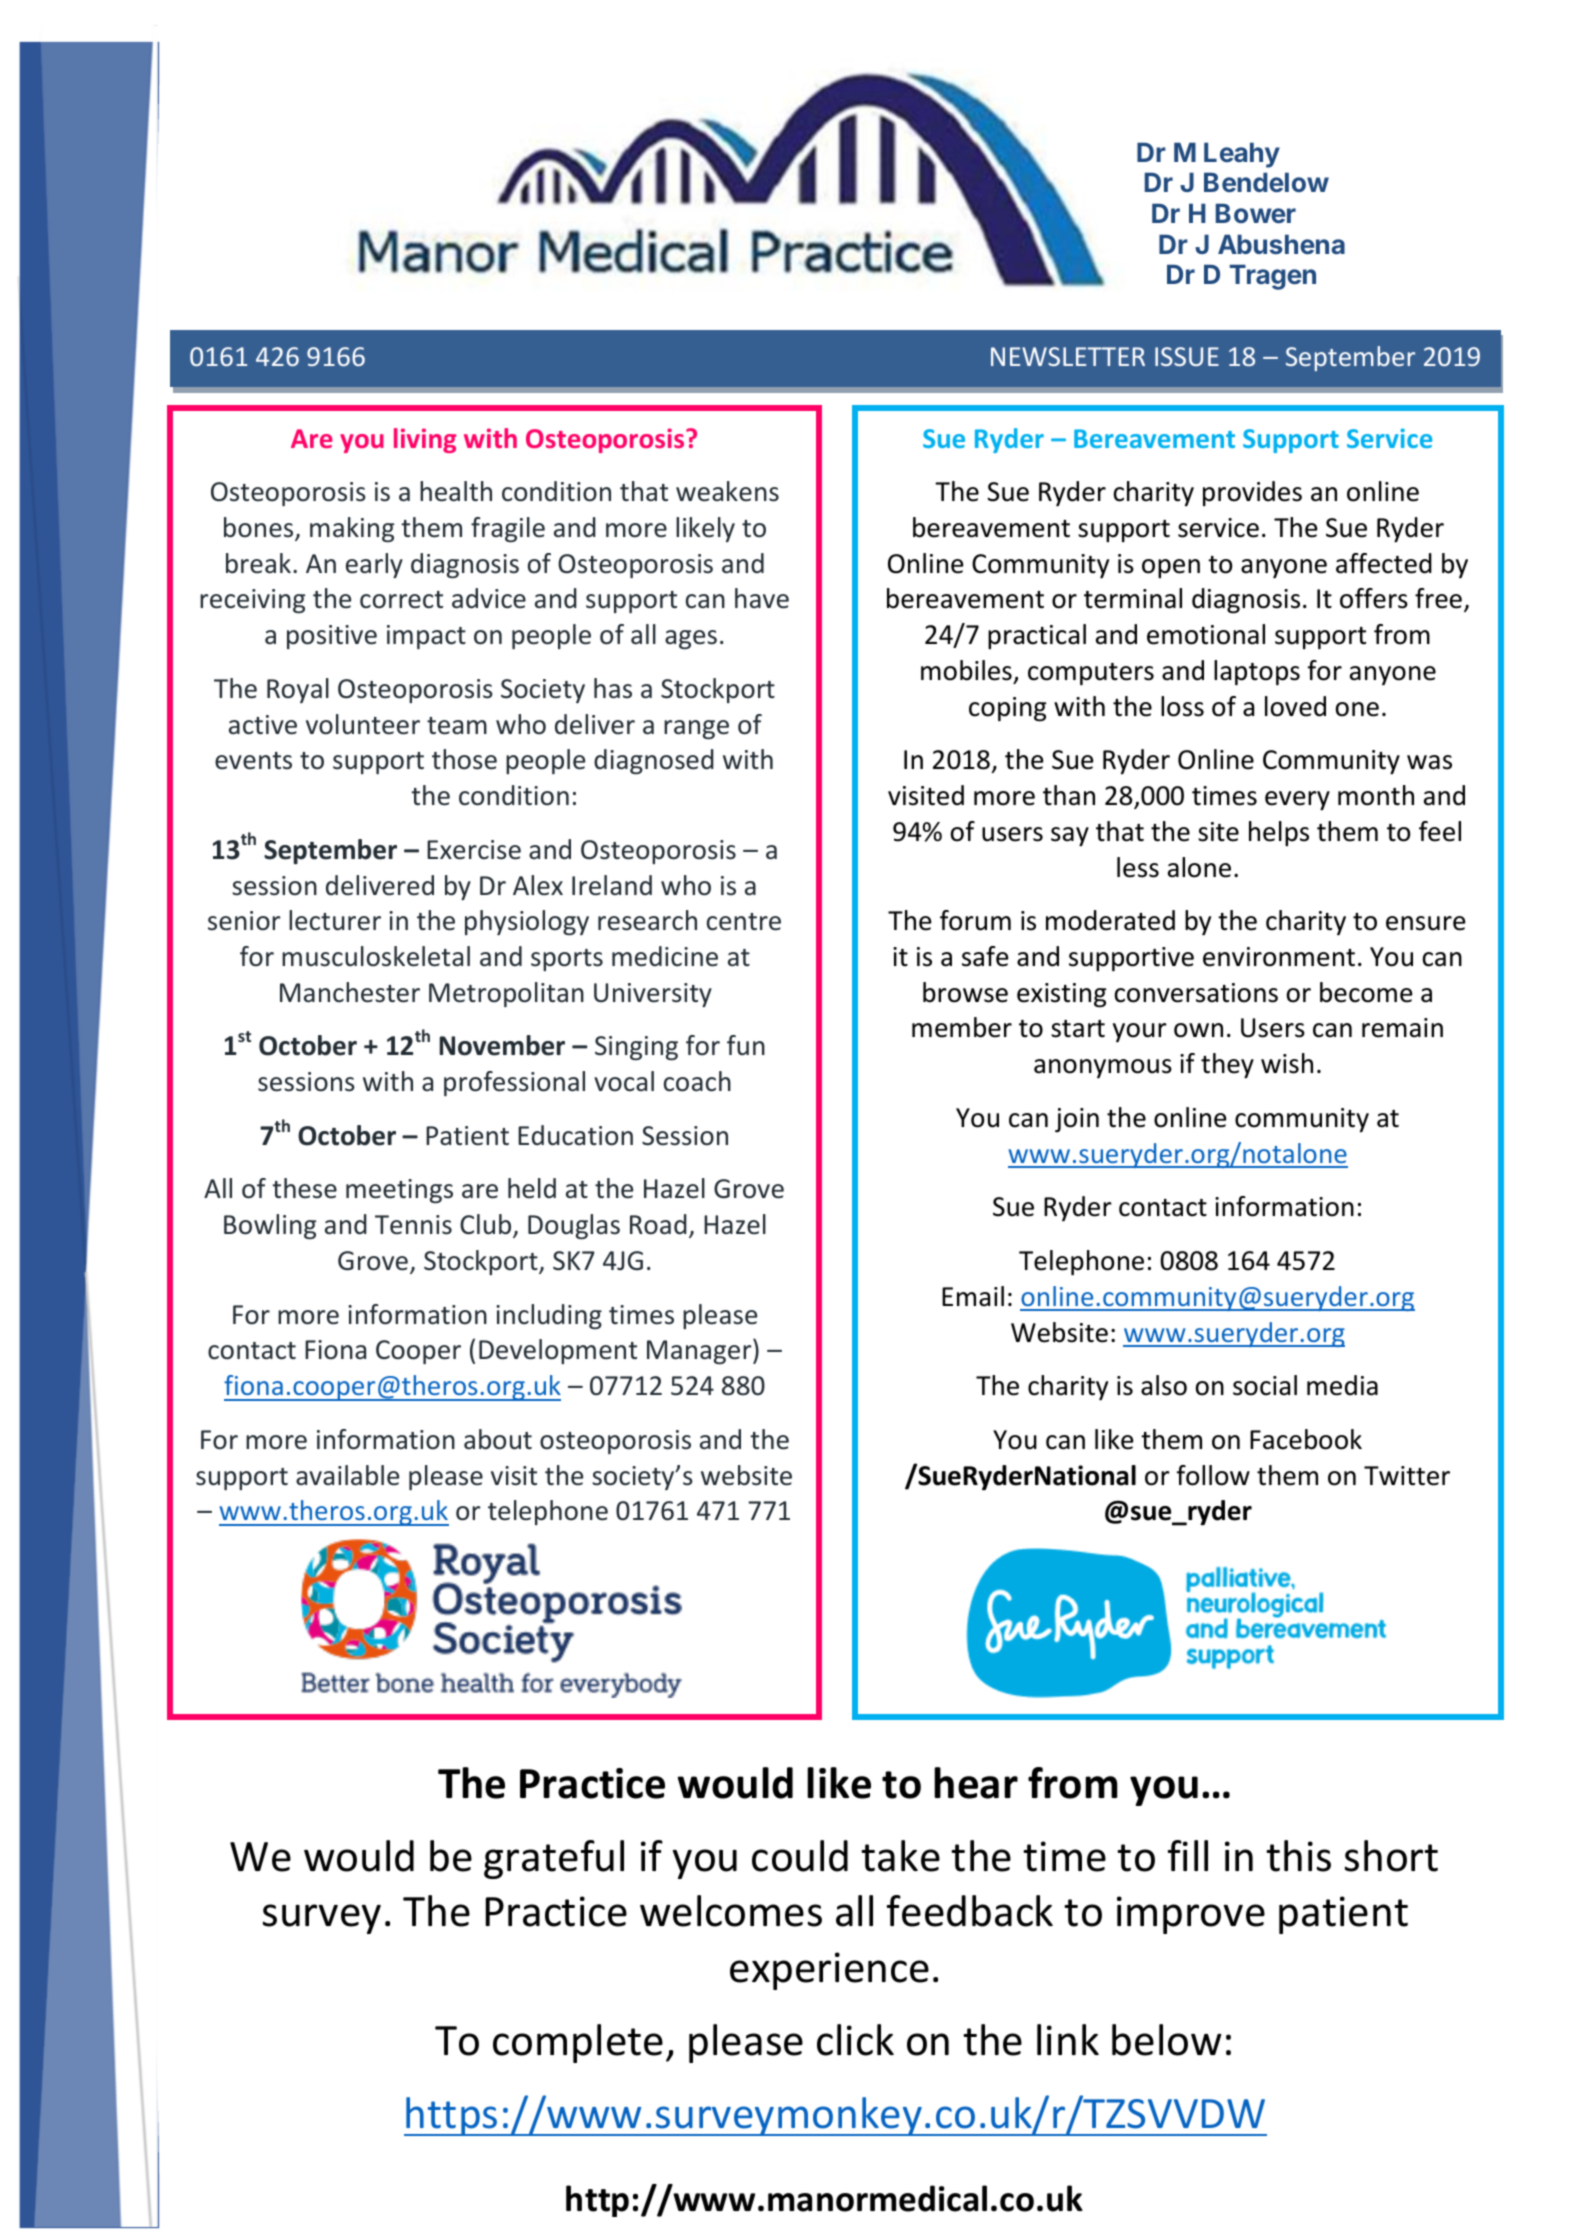 This image has height=2240, width=1584. Describe the element at coordinates (1191, 1915) in the image. I see `improve` at that location.
